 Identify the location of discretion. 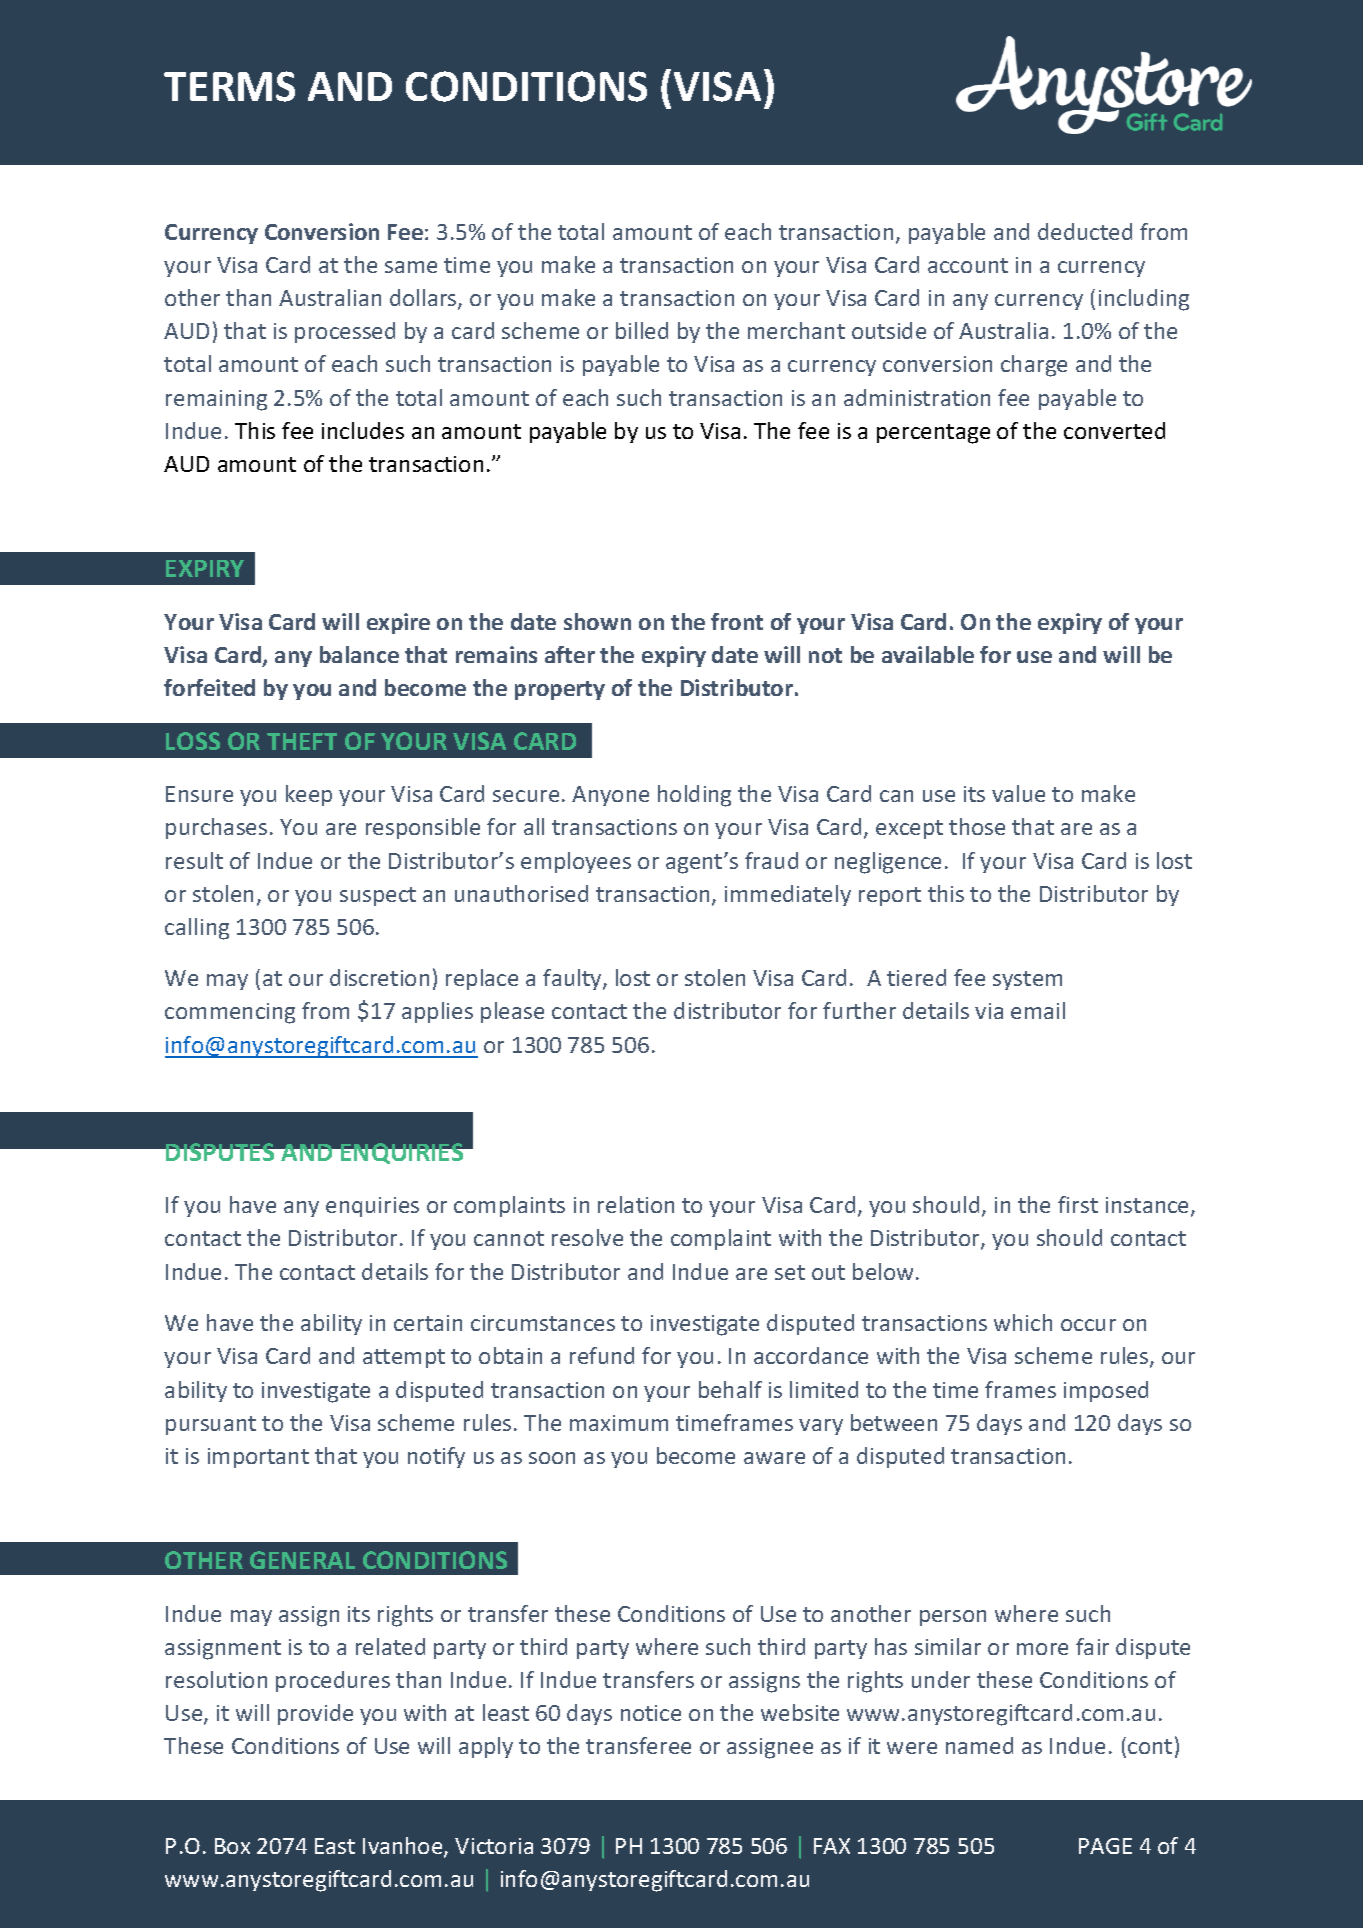
(379, 977).
